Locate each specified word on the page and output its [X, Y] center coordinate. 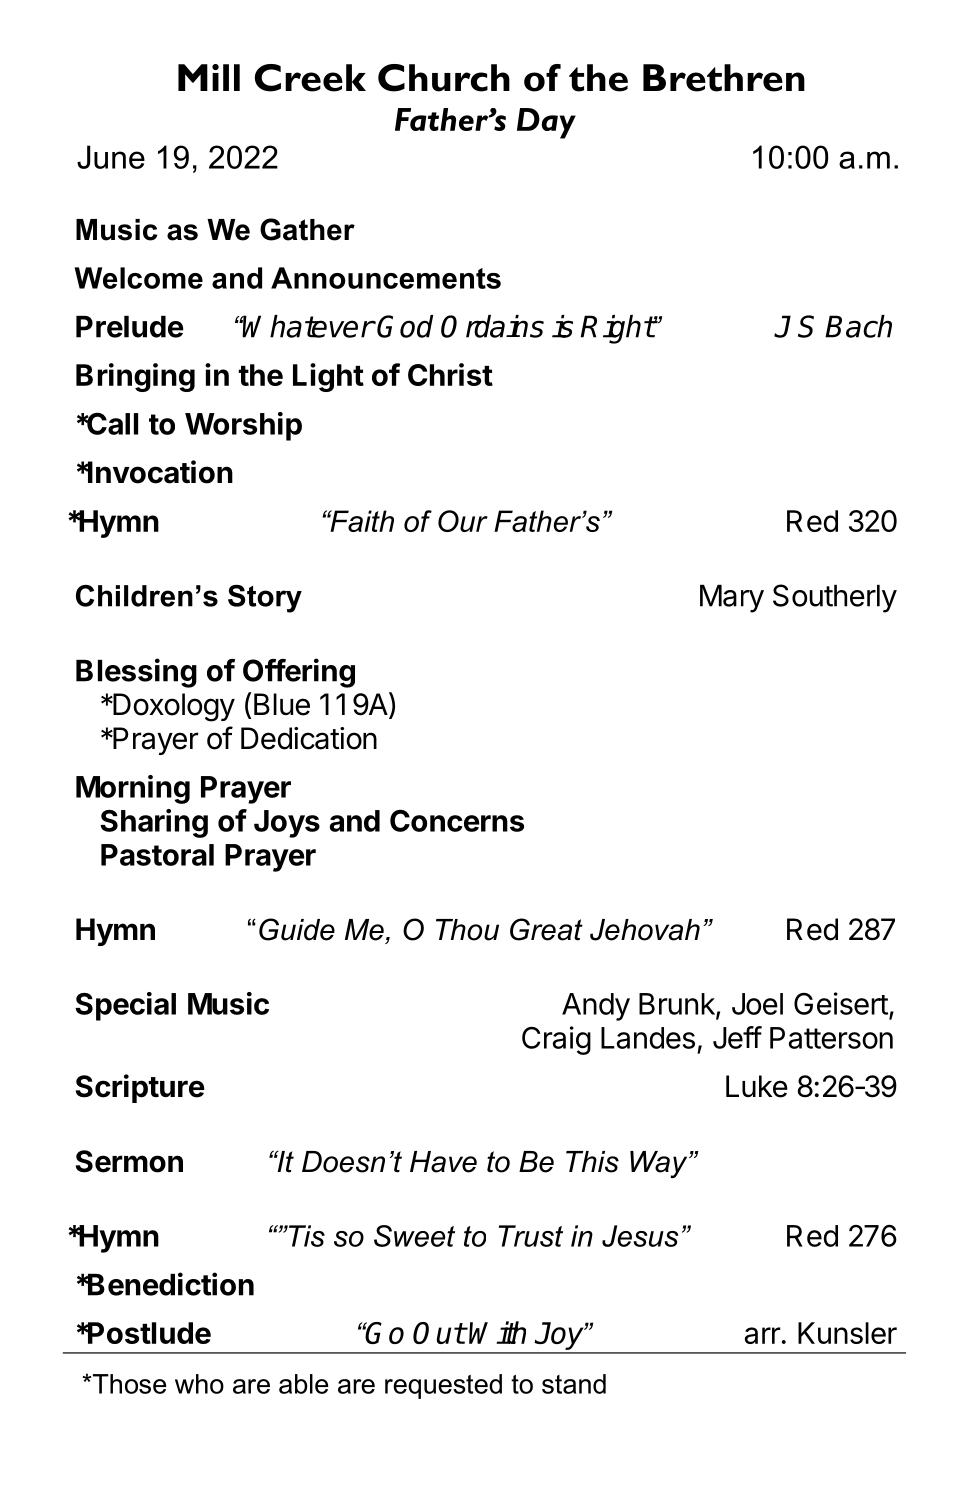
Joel [757, 1004]
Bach [858, 326]
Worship [243, 426]
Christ [450, 374]
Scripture [140, 1088]
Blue [282, 704]
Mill [209, 77]
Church [444, 78]
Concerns [457, 820]
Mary [732, 599]
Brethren [724, 78]
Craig [556, 1040]
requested [443, 1386]
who [199, 1384]
